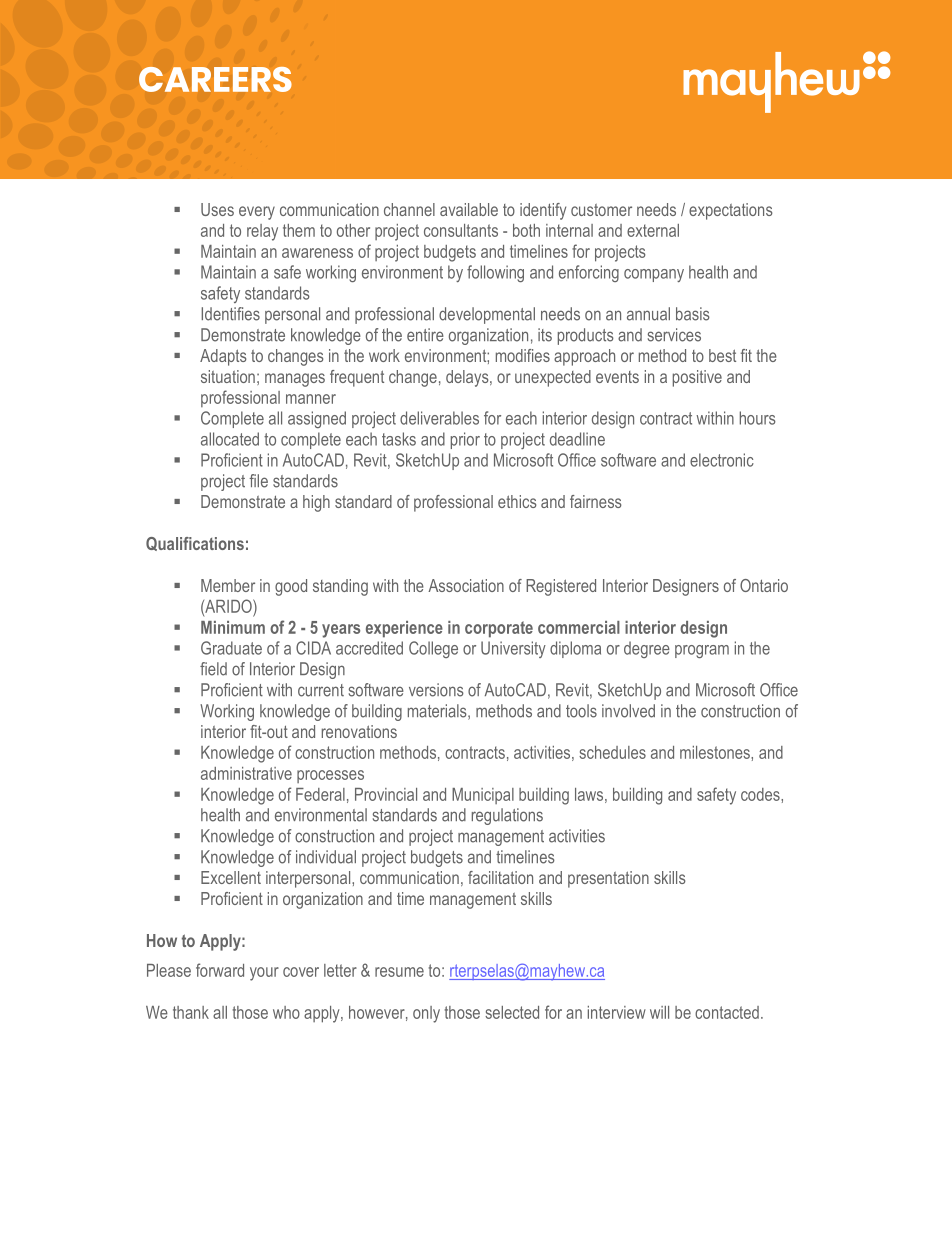 The width and height of the screenshot is (952, 1233). Describe the element at coordinates (264, 974) in the screenshot. I see `your` at that location.
